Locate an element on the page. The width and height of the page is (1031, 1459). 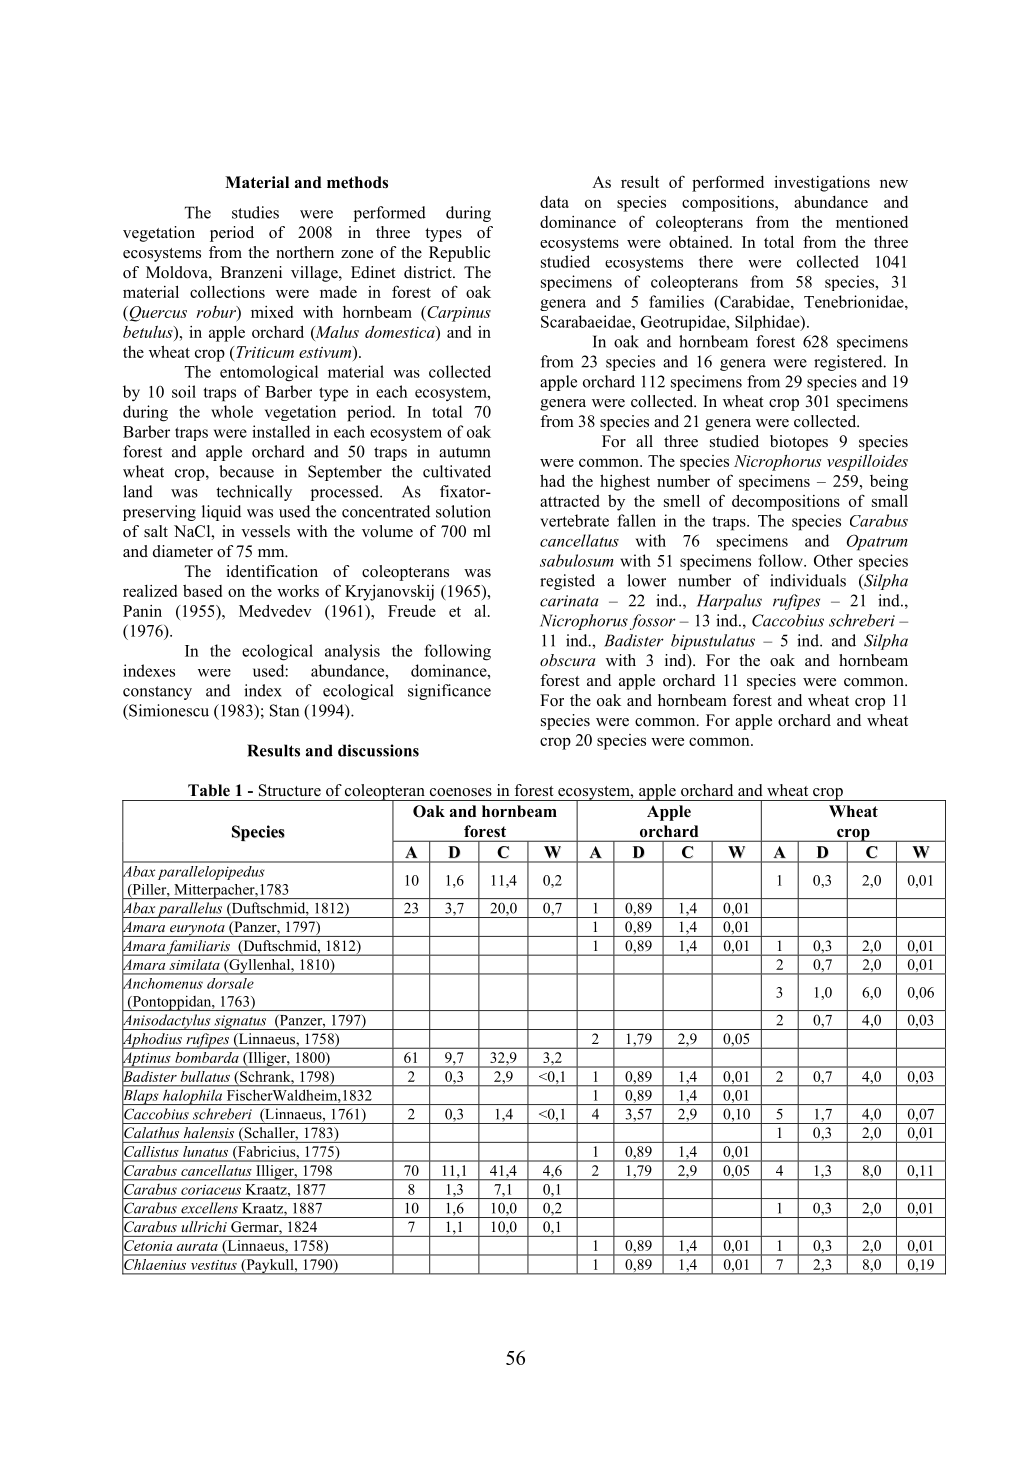
studies is located at coordinates (255, 212).
